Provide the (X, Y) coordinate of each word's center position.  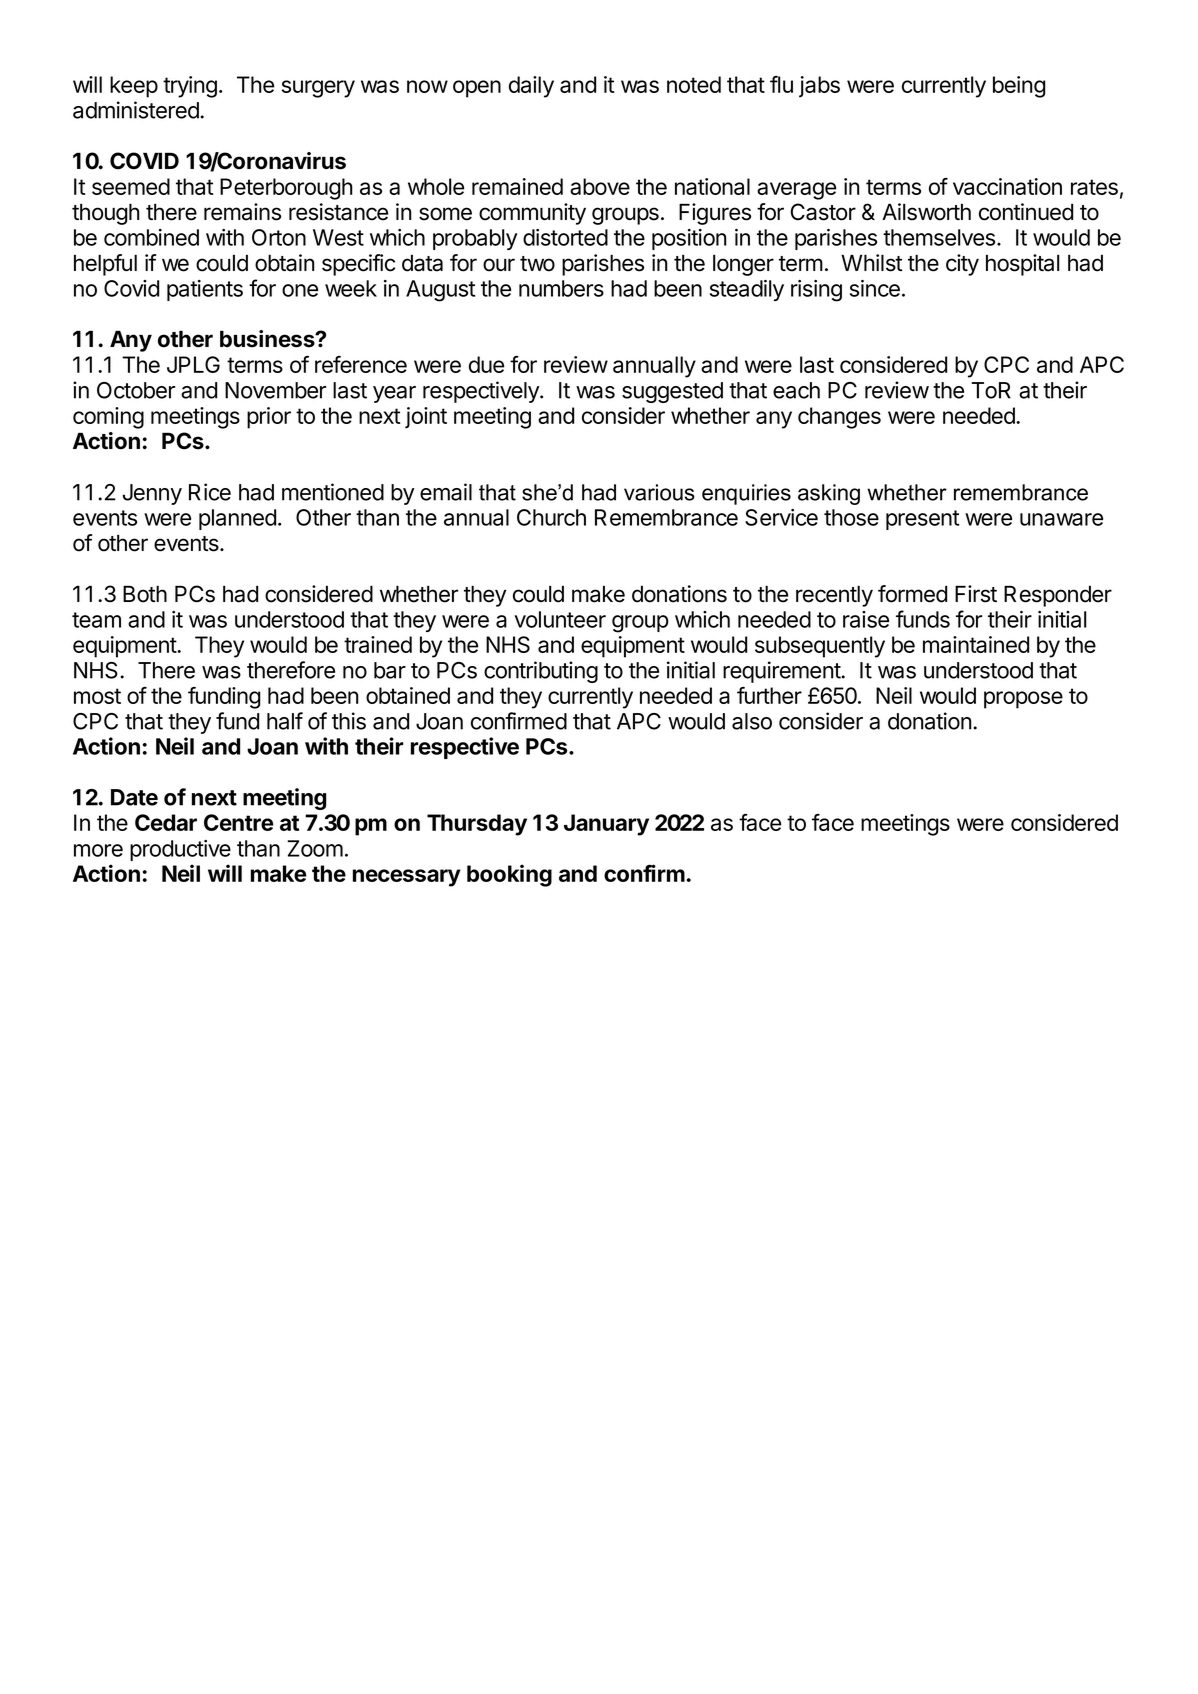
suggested (672, 392)
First (976, 594)
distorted (565, 237)
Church (551, 517)
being (1019, 87)
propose (1023, 700)
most (97, 696)
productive (180, 850)
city (962, 265)
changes (839, 418)
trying (190, 87)
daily (531, 87)
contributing (541, 672)
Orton (279, 237)
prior (269, 418)
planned (237, 519)
